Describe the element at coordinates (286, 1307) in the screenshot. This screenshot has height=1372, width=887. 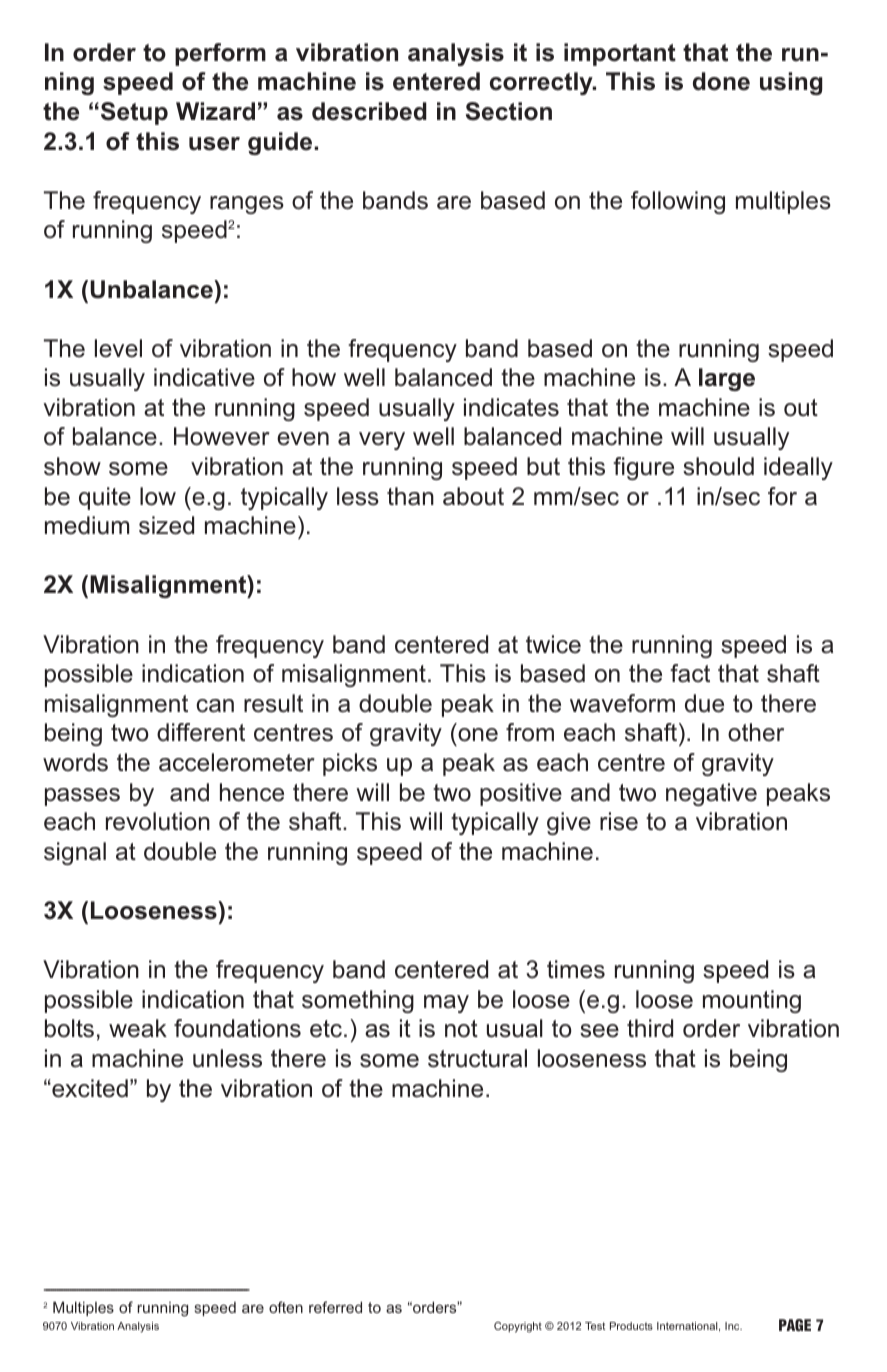
I see `often` at that location.
